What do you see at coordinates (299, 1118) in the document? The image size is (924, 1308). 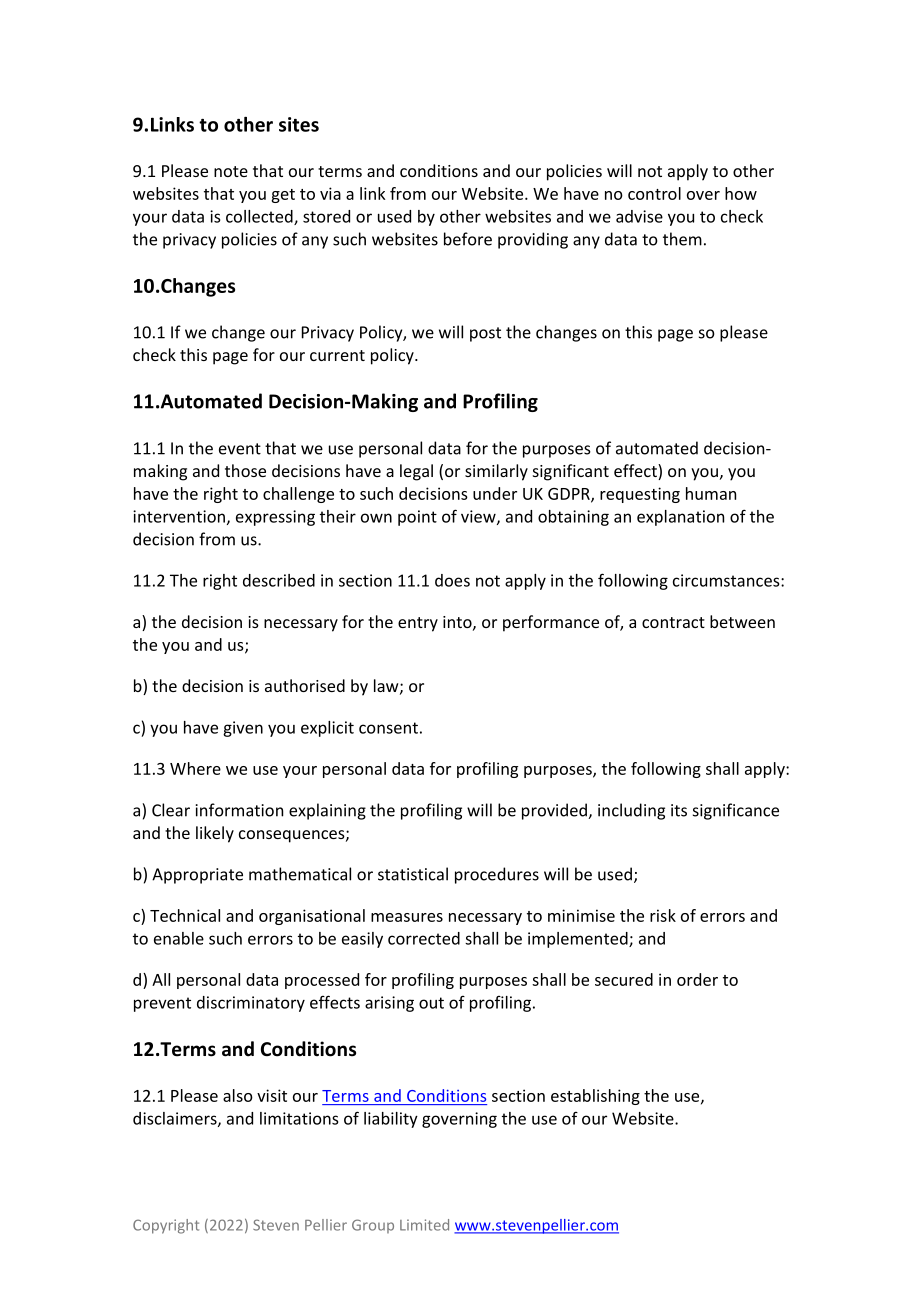 I see `limitations` at bounding box center [299, 1118].
